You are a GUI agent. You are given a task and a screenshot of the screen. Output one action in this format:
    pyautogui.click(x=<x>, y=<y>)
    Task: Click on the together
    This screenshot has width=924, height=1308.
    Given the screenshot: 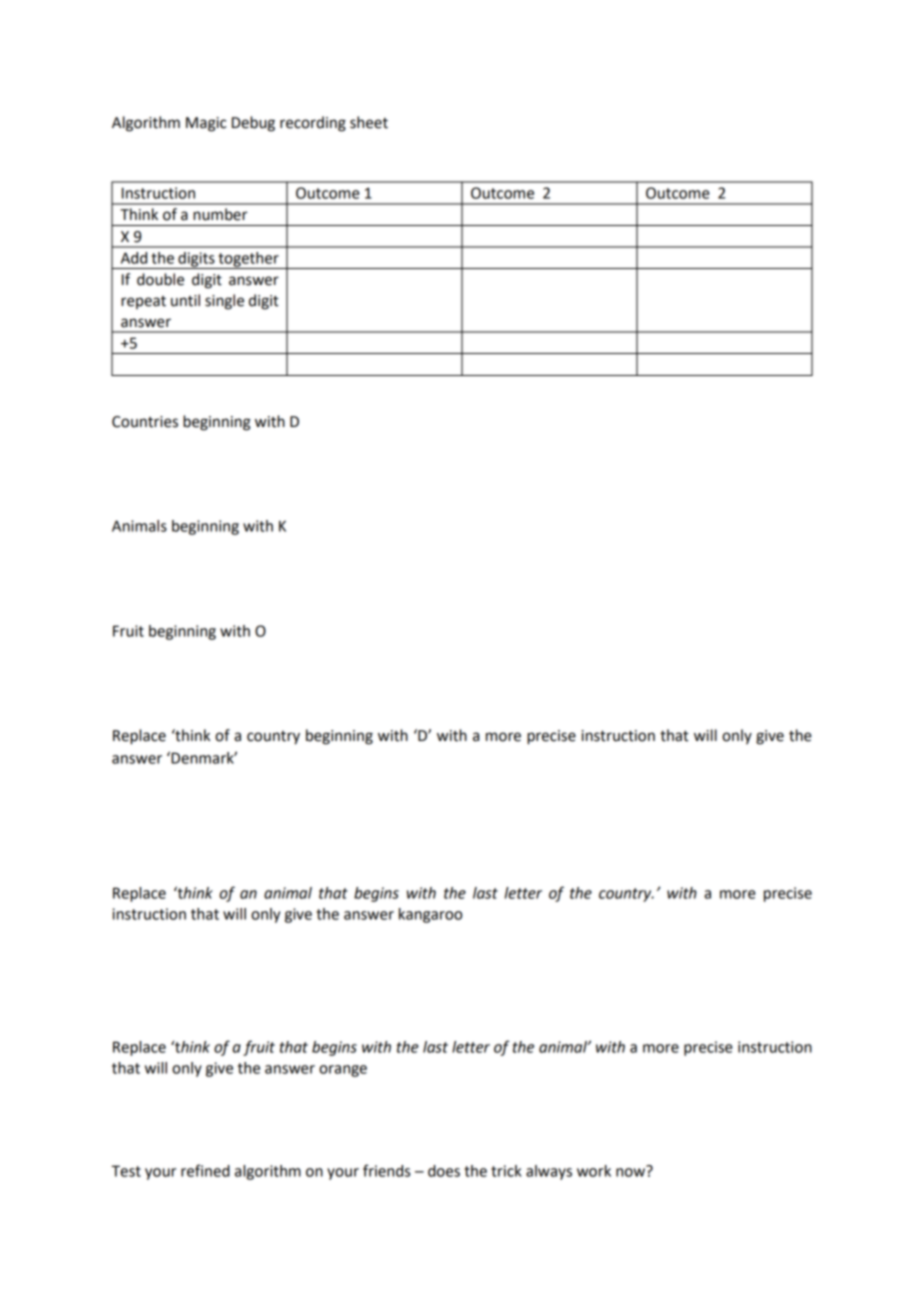 What is the action you would take?
    pyautogui.click(x=248, y=260)
